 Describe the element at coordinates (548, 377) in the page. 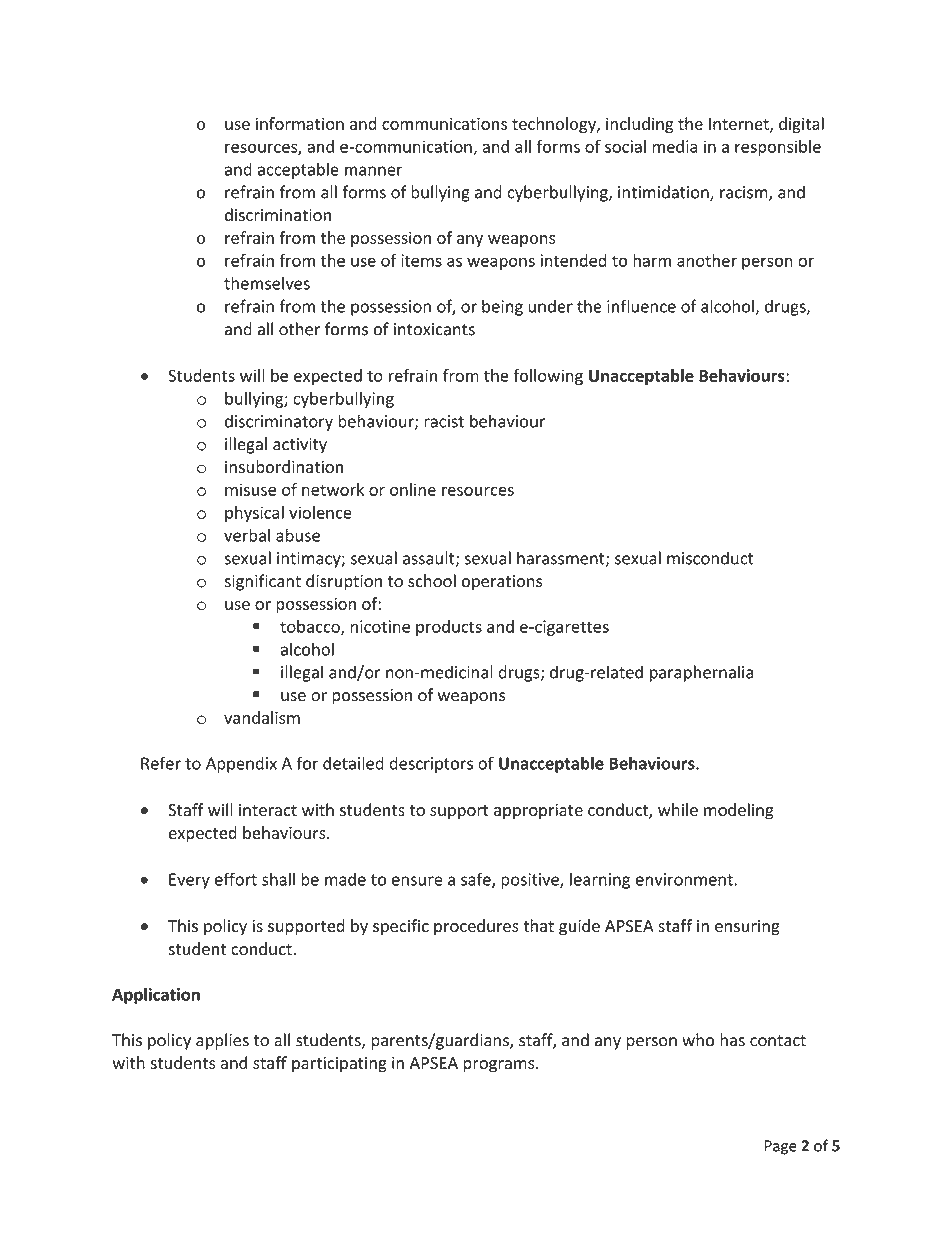

I see `following` at that location.
